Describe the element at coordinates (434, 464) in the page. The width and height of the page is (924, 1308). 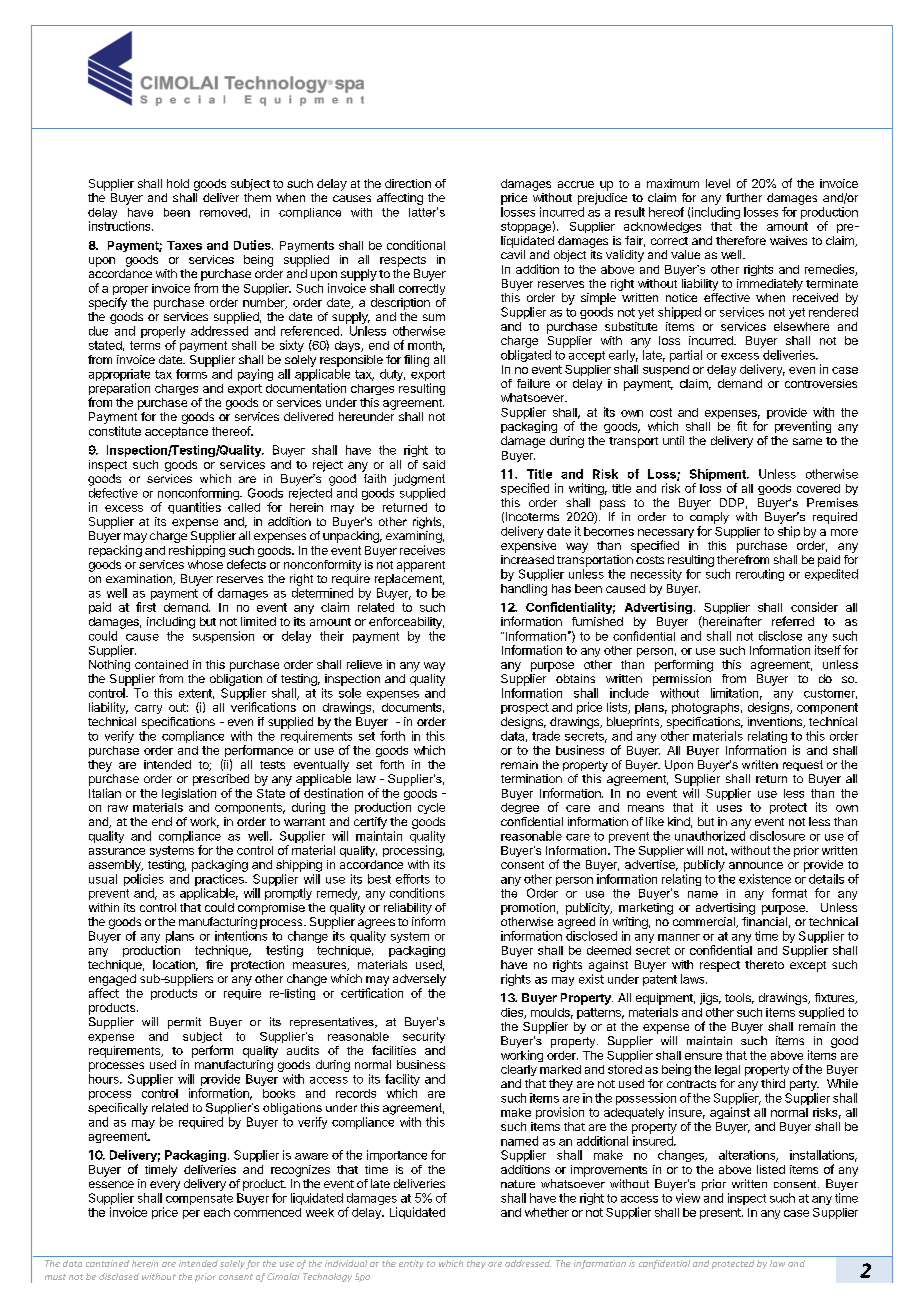
I see `said` at that location.
